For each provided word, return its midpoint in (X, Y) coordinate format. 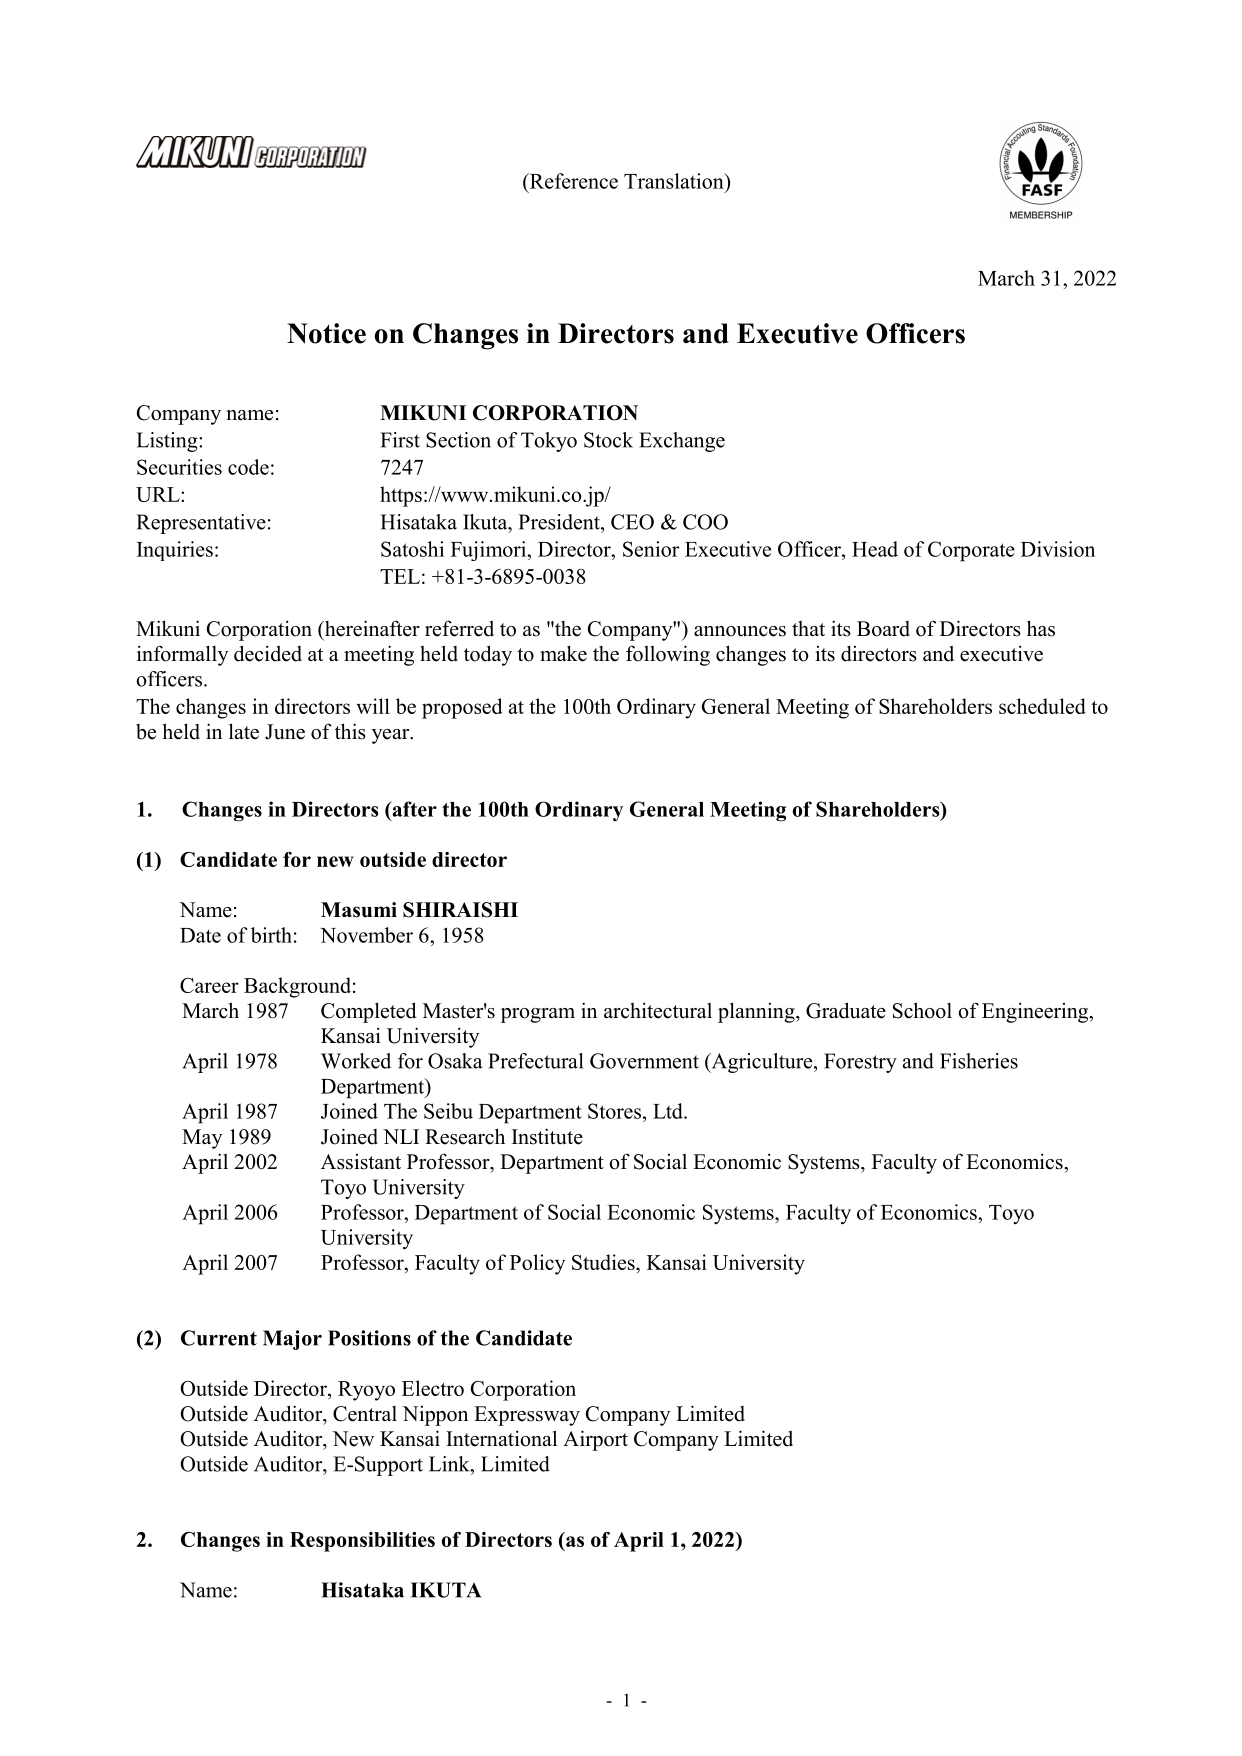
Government (644, 1061)
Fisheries (979, 1061)
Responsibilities (362, 1542)
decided (268, 653)
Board (883, 629)
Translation (675, 181)
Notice (326, 333)
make (563, 653)
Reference (572, 181)
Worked (356, 1061)
